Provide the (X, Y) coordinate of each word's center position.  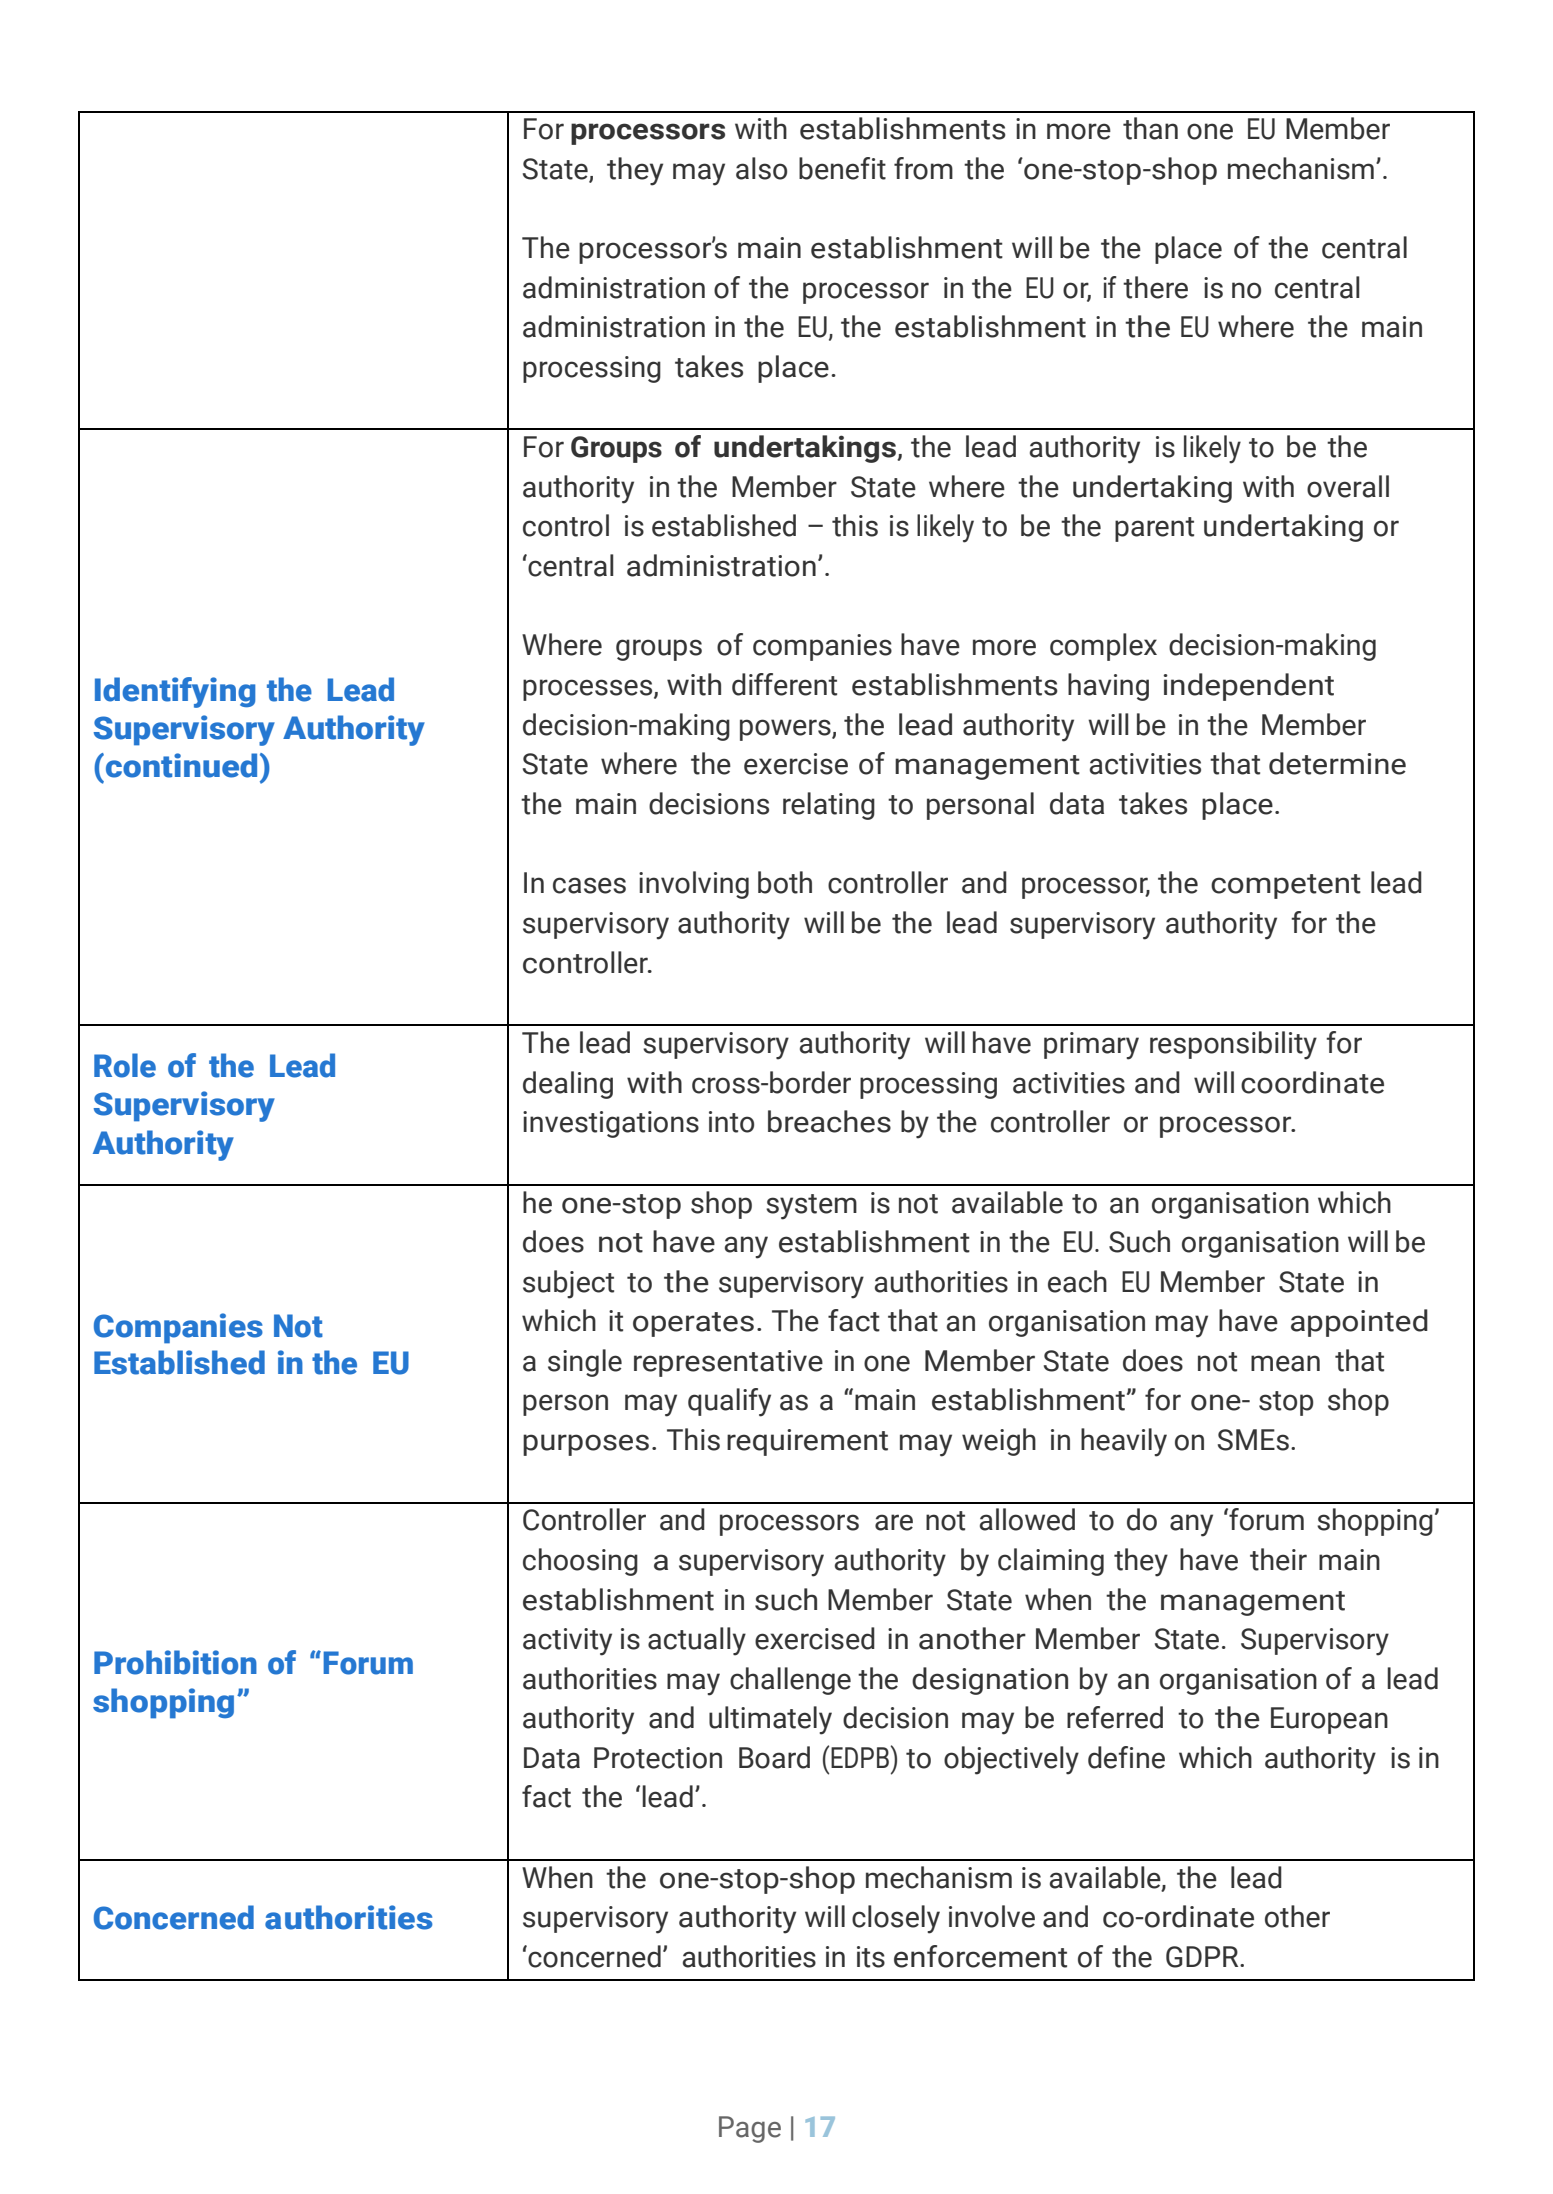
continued (180, 765)
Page (750, 2129)
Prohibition (175, 1662)
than (1150, 128)
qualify (729, 1402)
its (871, 1957)
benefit (842, 168)
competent (1286, 886)
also (761, 168)
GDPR (1203, 1957)
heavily (1124, 1442)
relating (829, 806)
